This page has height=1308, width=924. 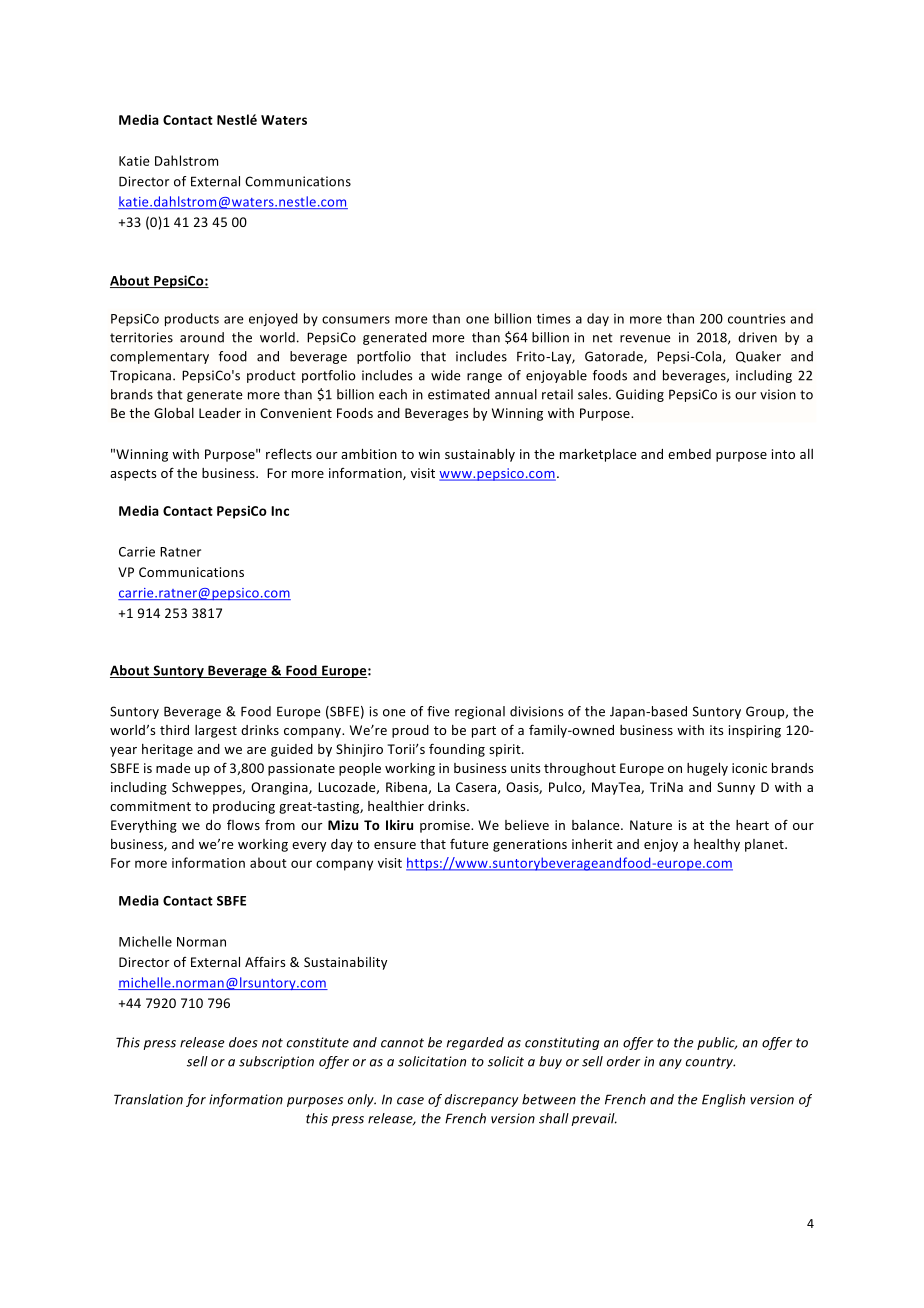 What do you see at coordinates (148, 1099) in the page?
I see `Translation` at bounding box center [148, 1099].
